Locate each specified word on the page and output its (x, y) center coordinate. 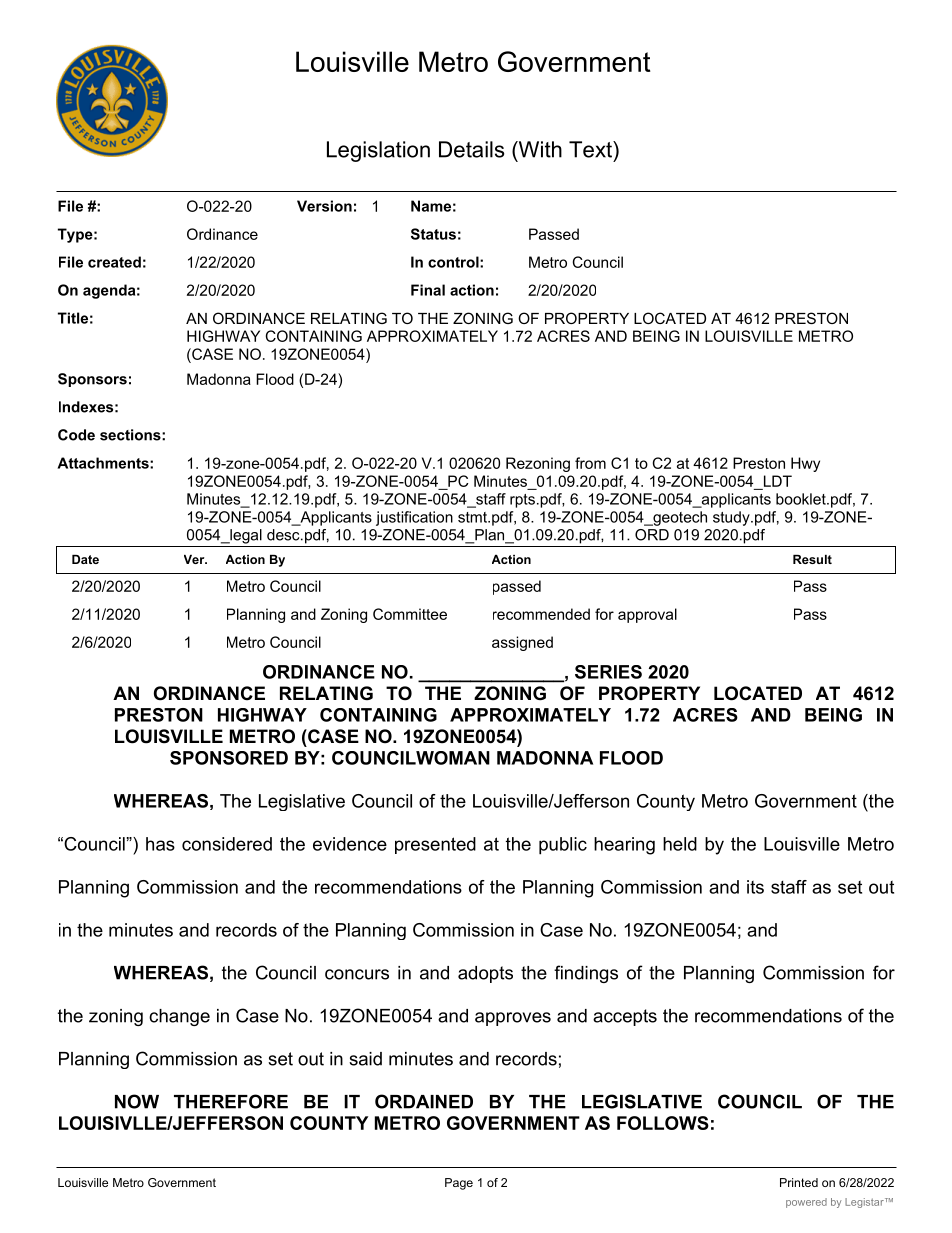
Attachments (104, 463)
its (755, 887)
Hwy (805, 464)
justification (414, 518)
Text (591, 149)
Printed (799, 1182)
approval (647, 615)
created (114, 262)
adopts (485, 974)
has (160, 844)
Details (471, 149)
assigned (522, 643)
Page (459, 1184)
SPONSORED (229, 758)
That (198, 1167)
